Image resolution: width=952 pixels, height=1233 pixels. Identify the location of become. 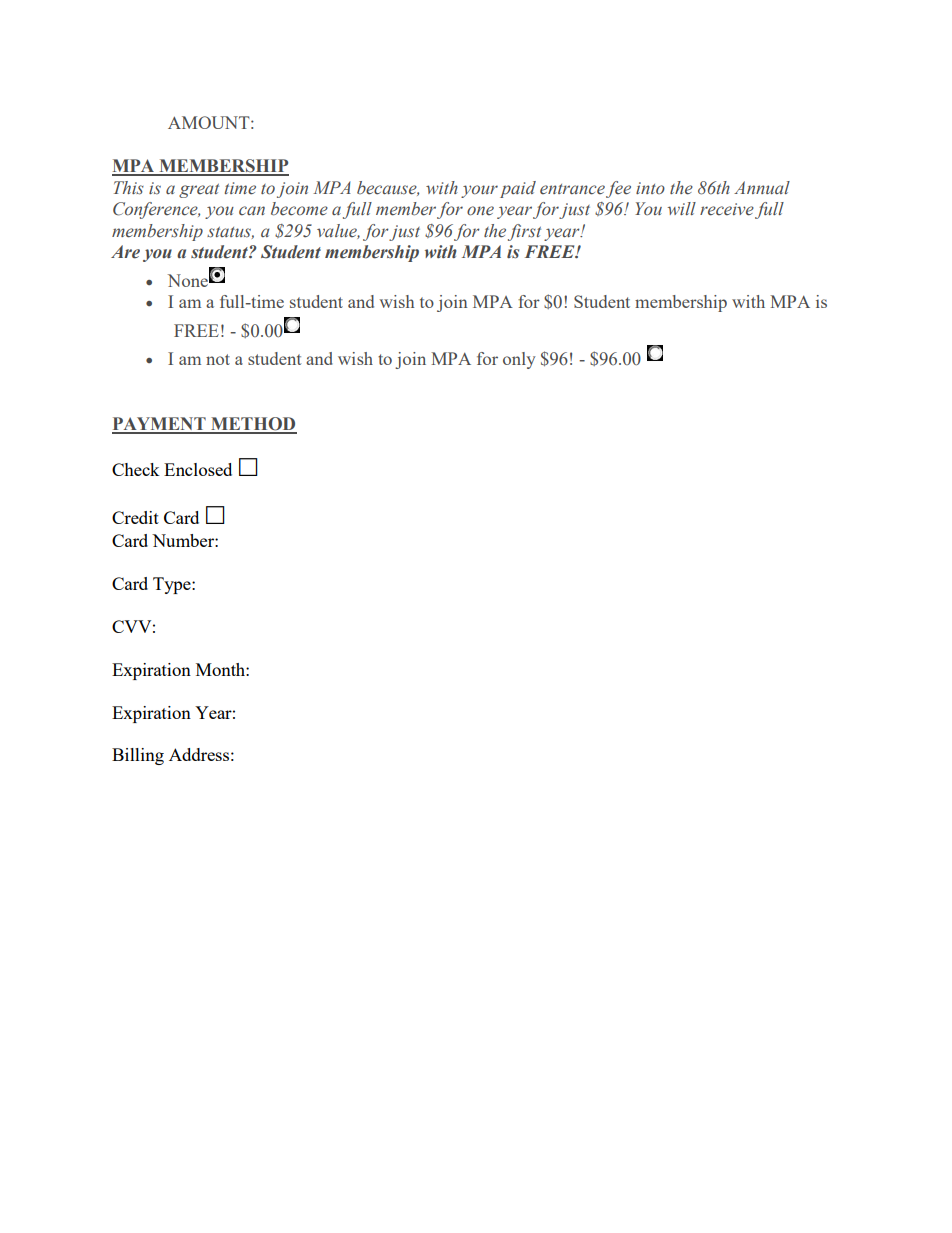
(299, 209).
